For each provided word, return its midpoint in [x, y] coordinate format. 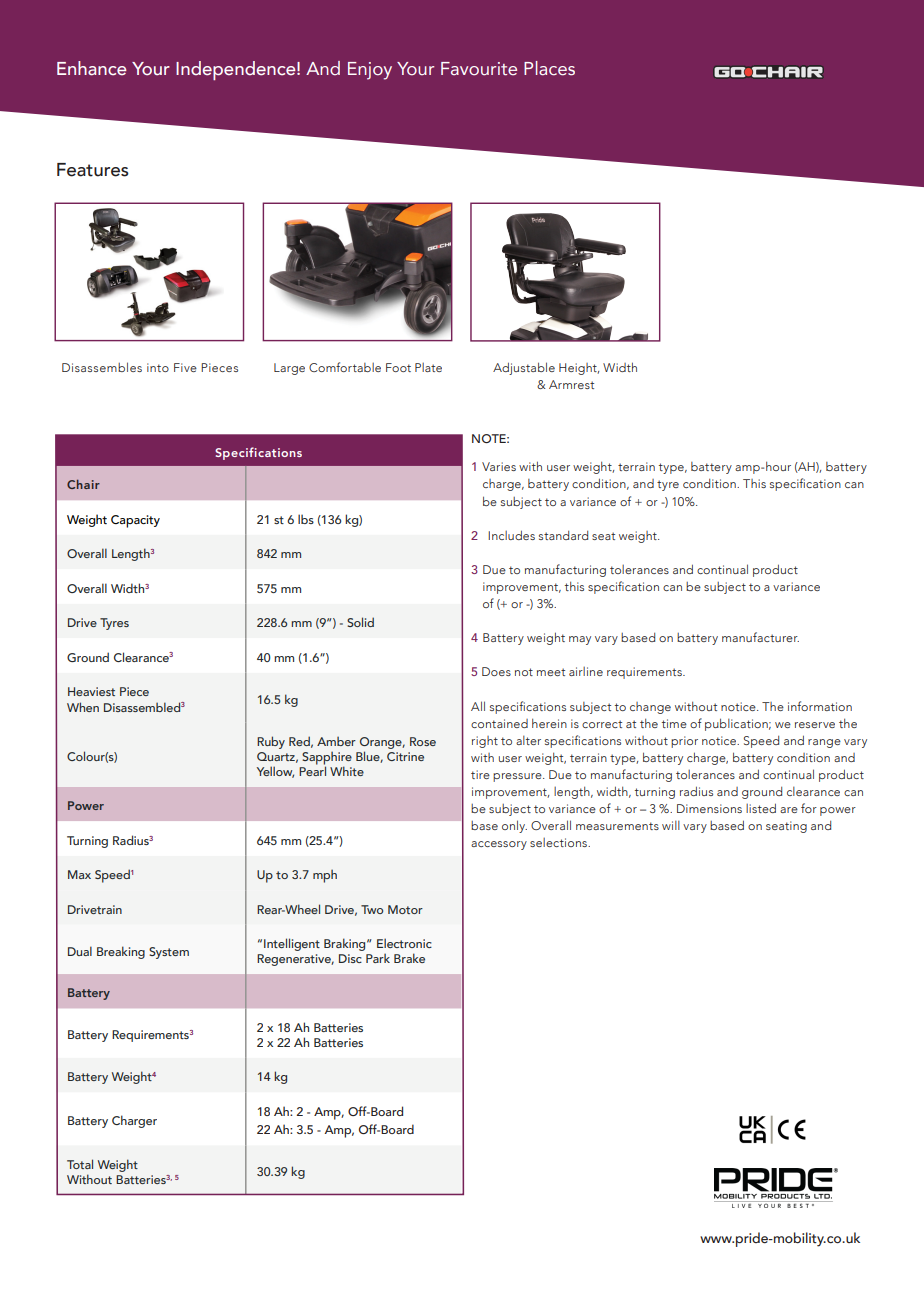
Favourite [479, 69]
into [158, 367]
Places [549, 68]
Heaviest [91, 691]
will [671, 825]
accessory [499, 845]
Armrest [571, 384]
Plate [428, 367]
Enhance [92, 68]
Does [496, 671]
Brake [409, 958]
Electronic [404, 943]
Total [80, 1164]
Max [79, 874]
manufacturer [760, 637]
